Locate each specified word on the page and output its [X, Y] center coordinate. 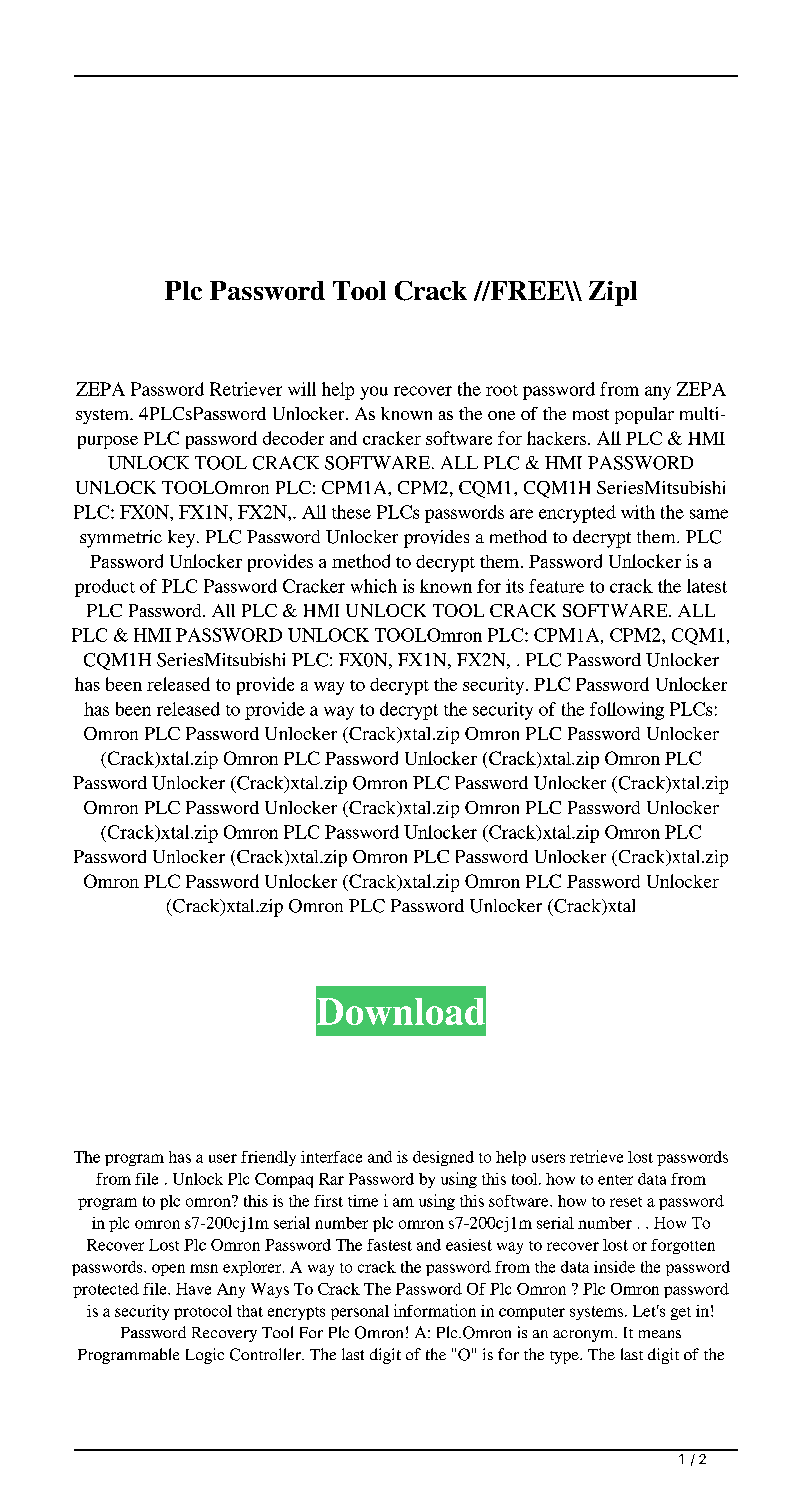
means [660, 1334]
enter [615, 1180]
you [374, 393]
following [627, 711]
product [105, 588]
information [435, 1310]
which [374, 586]
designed [443, 1158]
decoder [293, 438]
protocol [203, 1312]
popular [644, 415]
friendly [268, 1158]
